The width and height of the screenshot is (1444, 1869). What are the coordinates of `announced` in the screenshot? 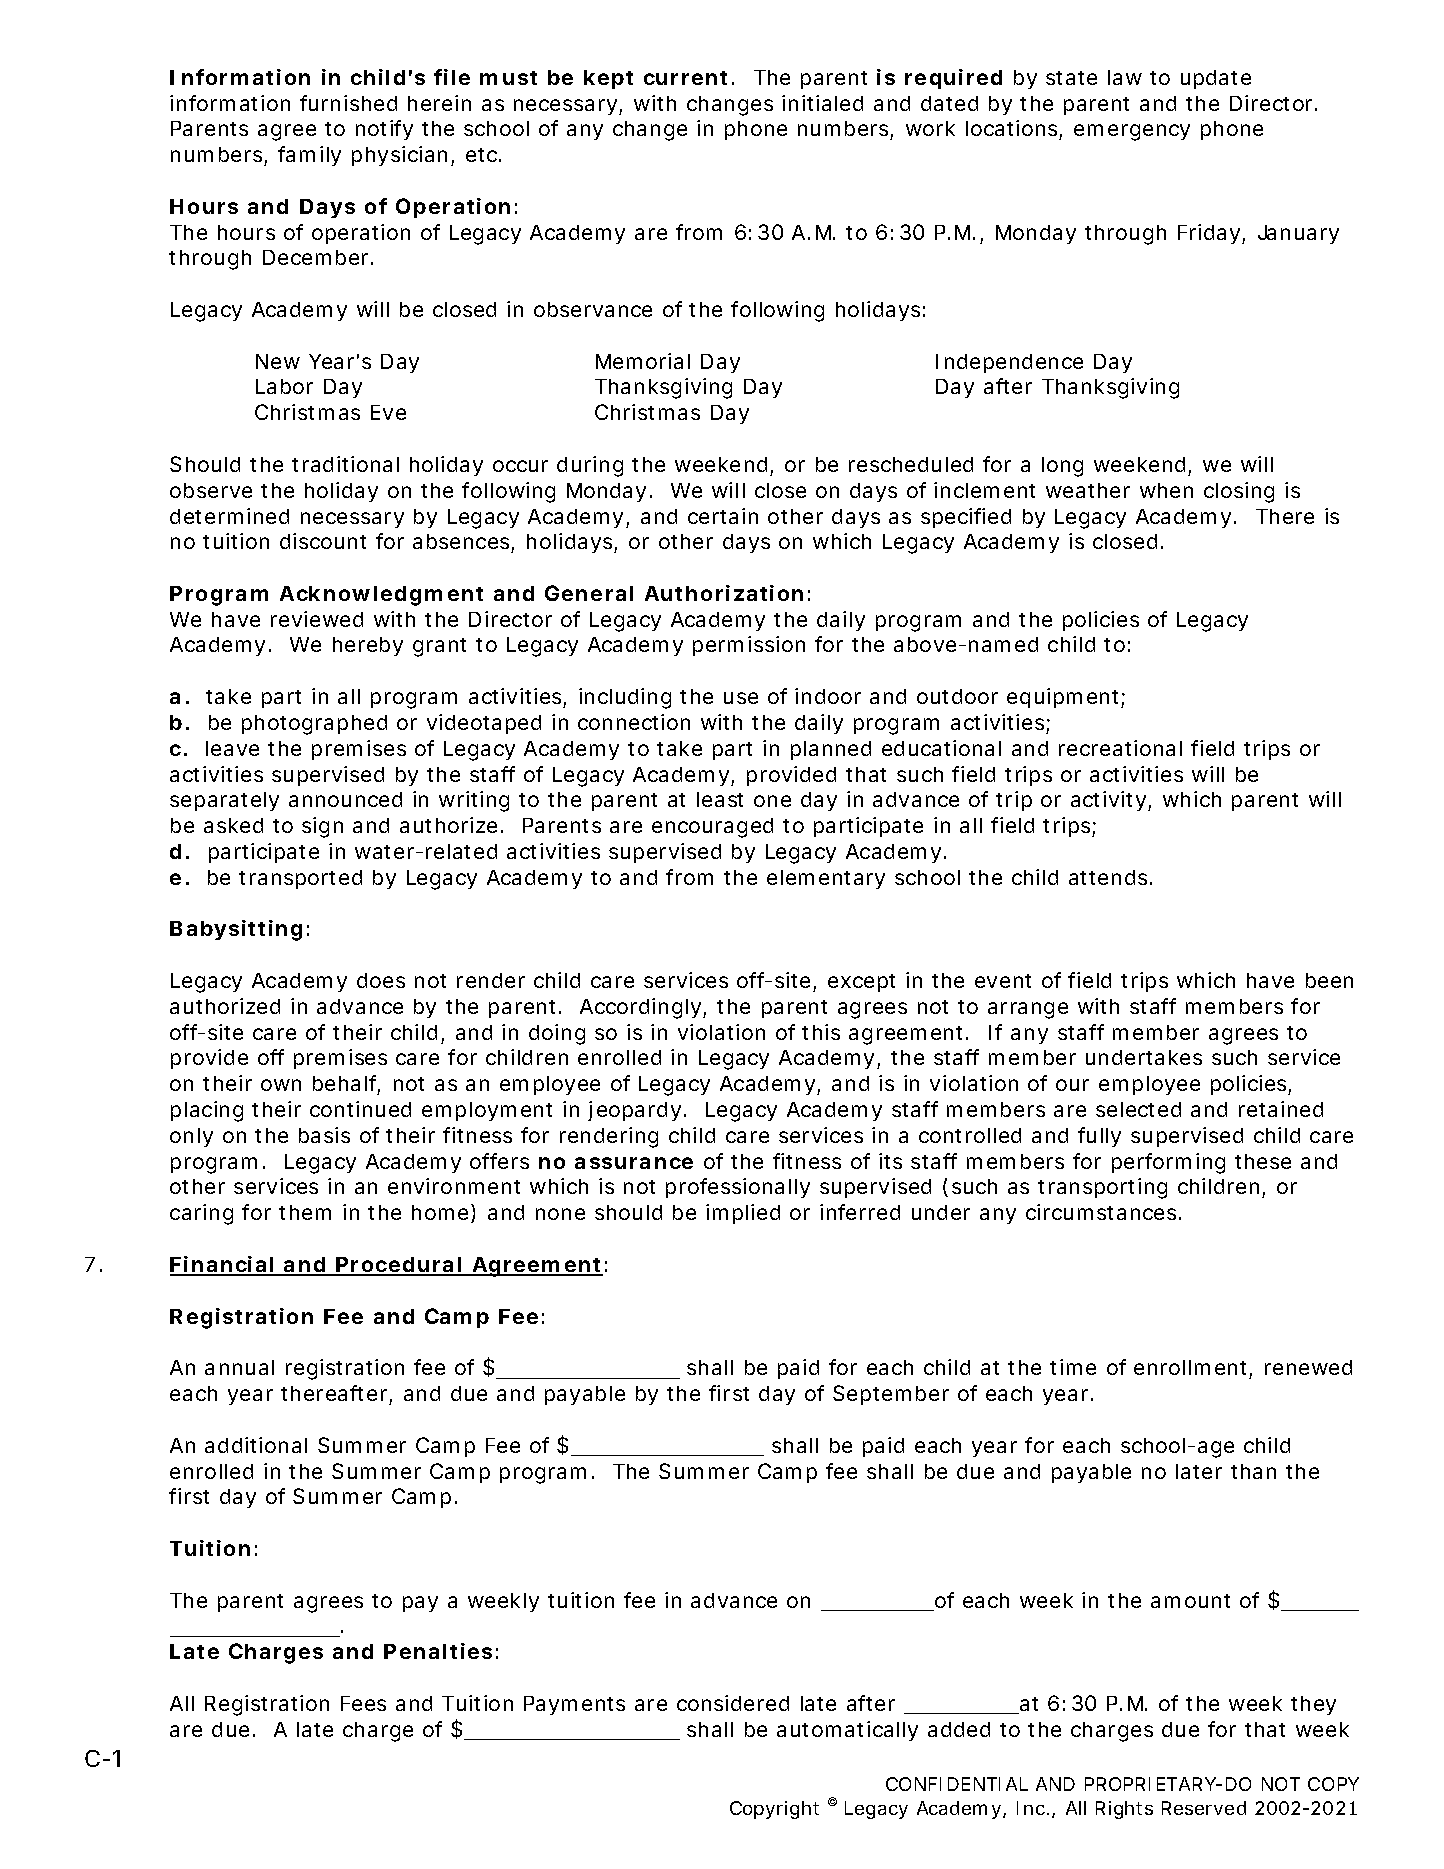 It's located at (345, 799).
